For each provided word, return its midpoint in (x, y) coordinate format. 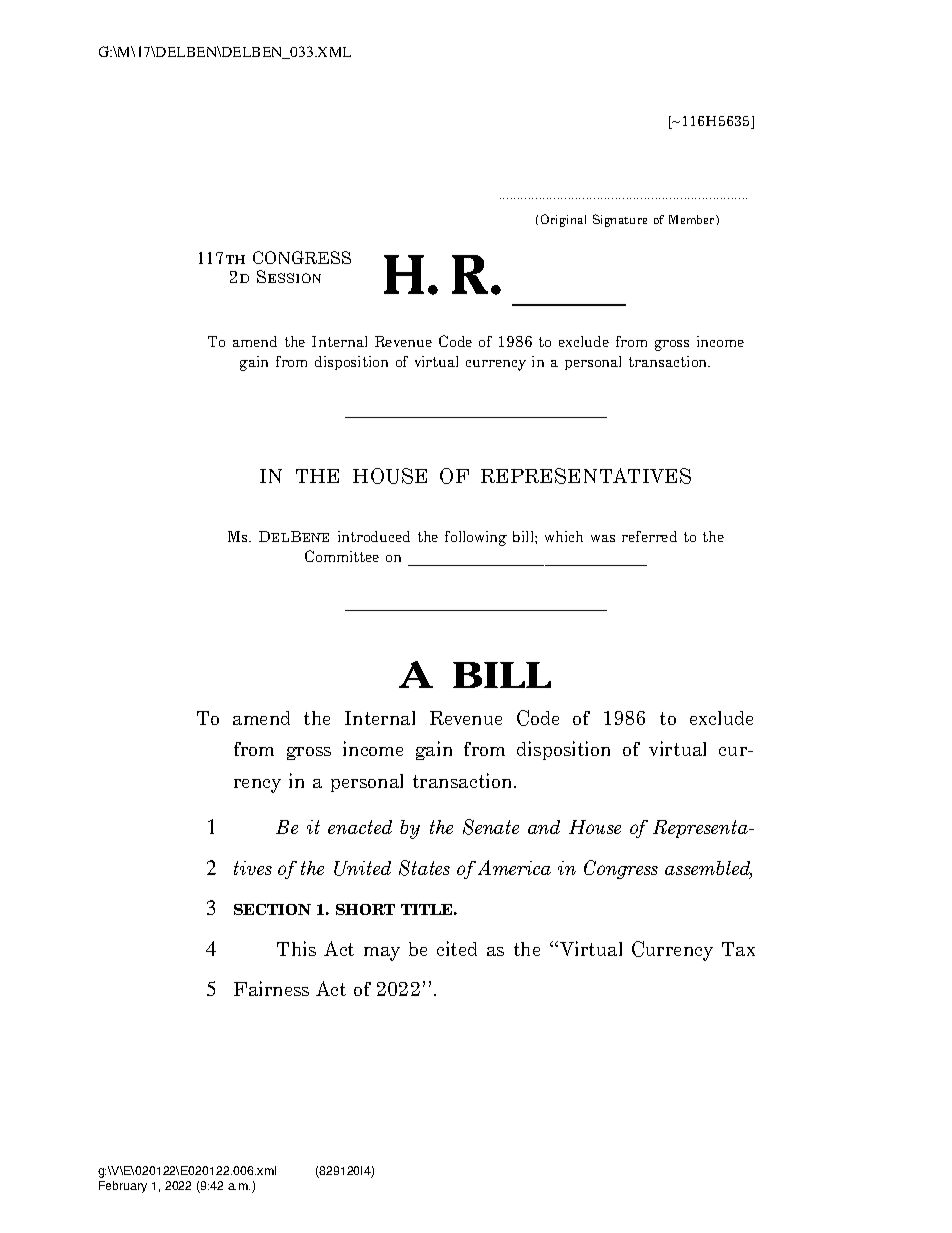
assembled (708, 869)
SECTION (272, 909)
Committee (342, 556)
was (603, 538)
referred (649, 536)
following (476, 538)
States (424, 868)
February (123, 1187)
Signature (620, 220)
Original (563, 220)
